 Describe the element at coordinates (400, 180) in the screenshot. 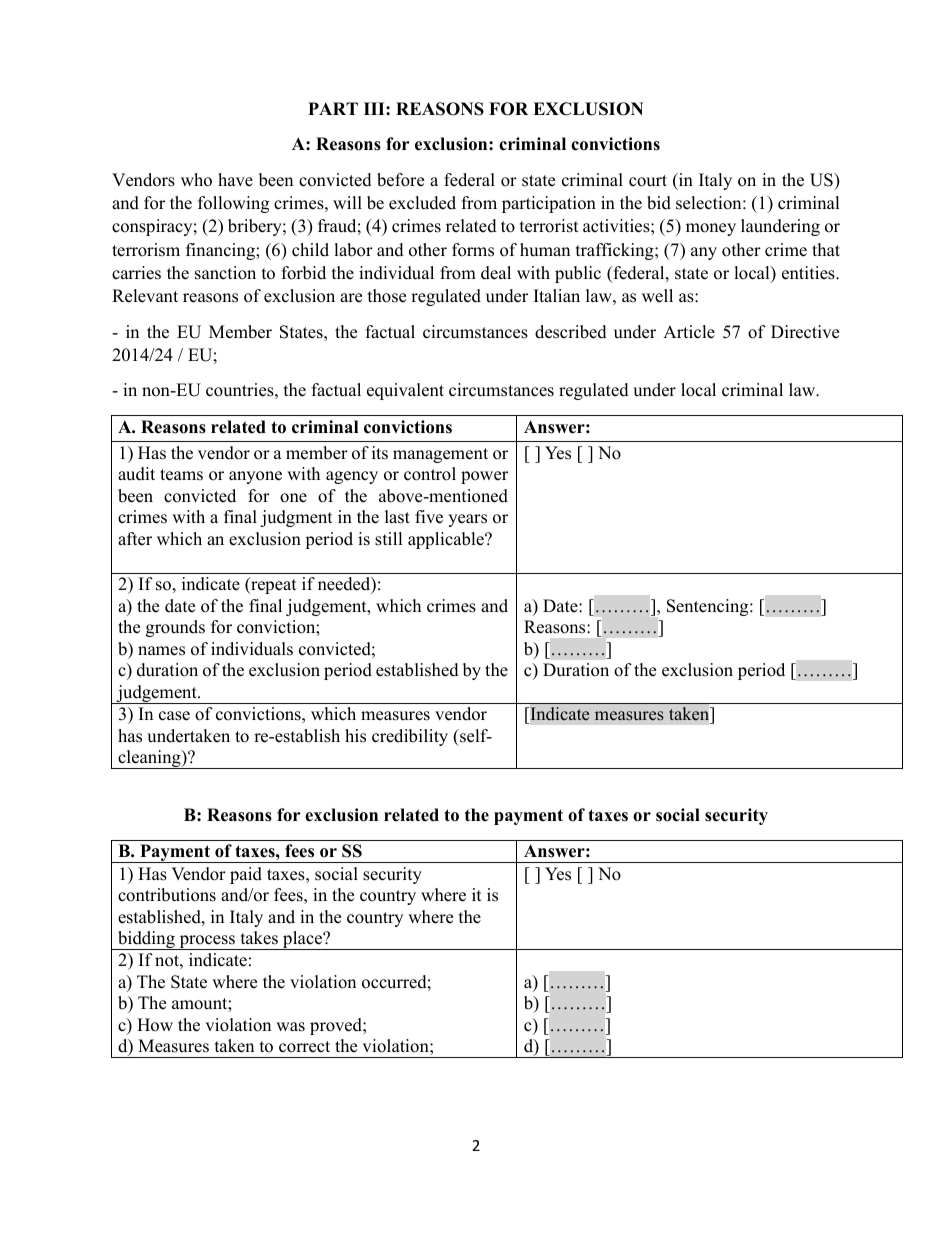

I see `before` at that location.
